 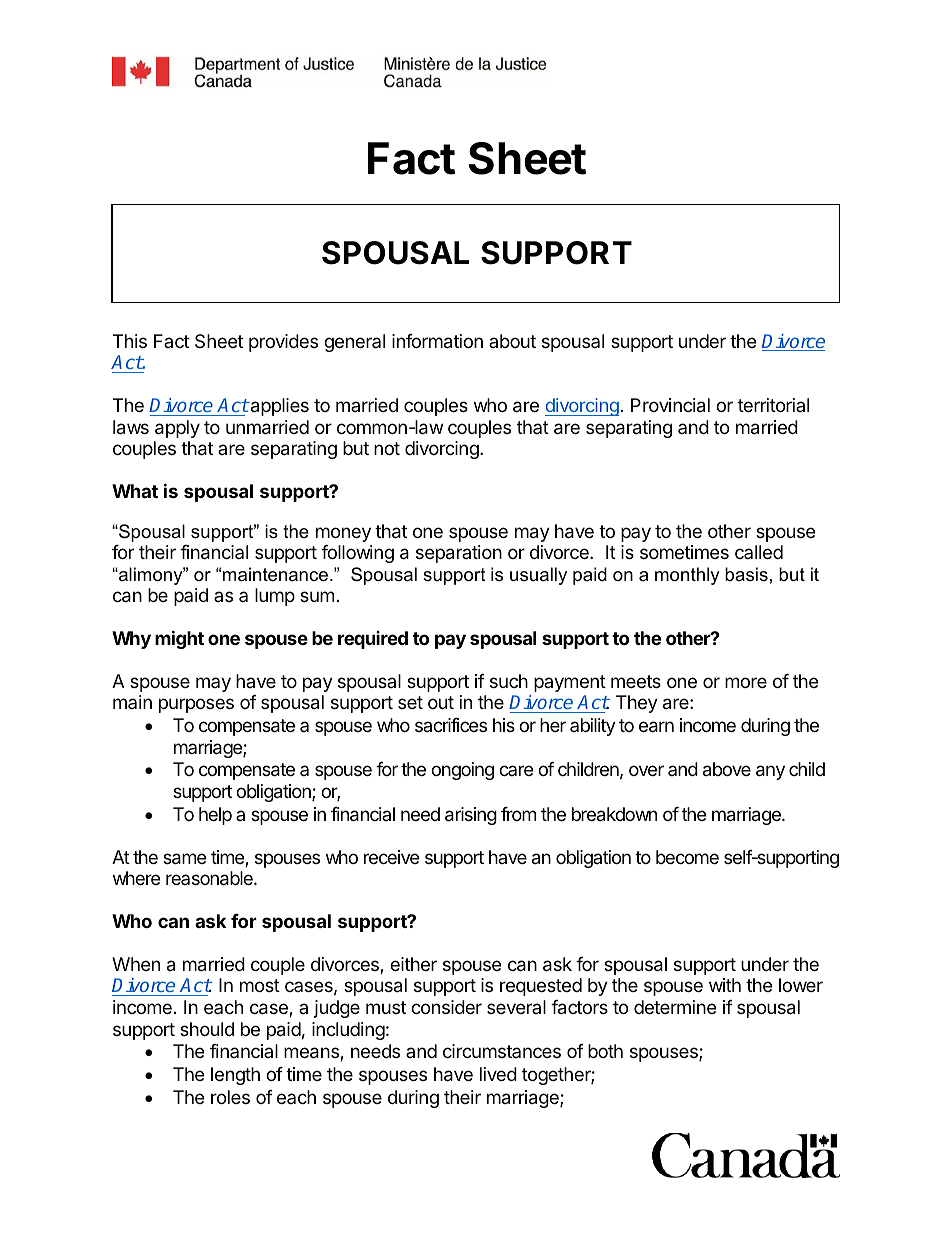 I want to click on called, so click(x=759, y=552).
